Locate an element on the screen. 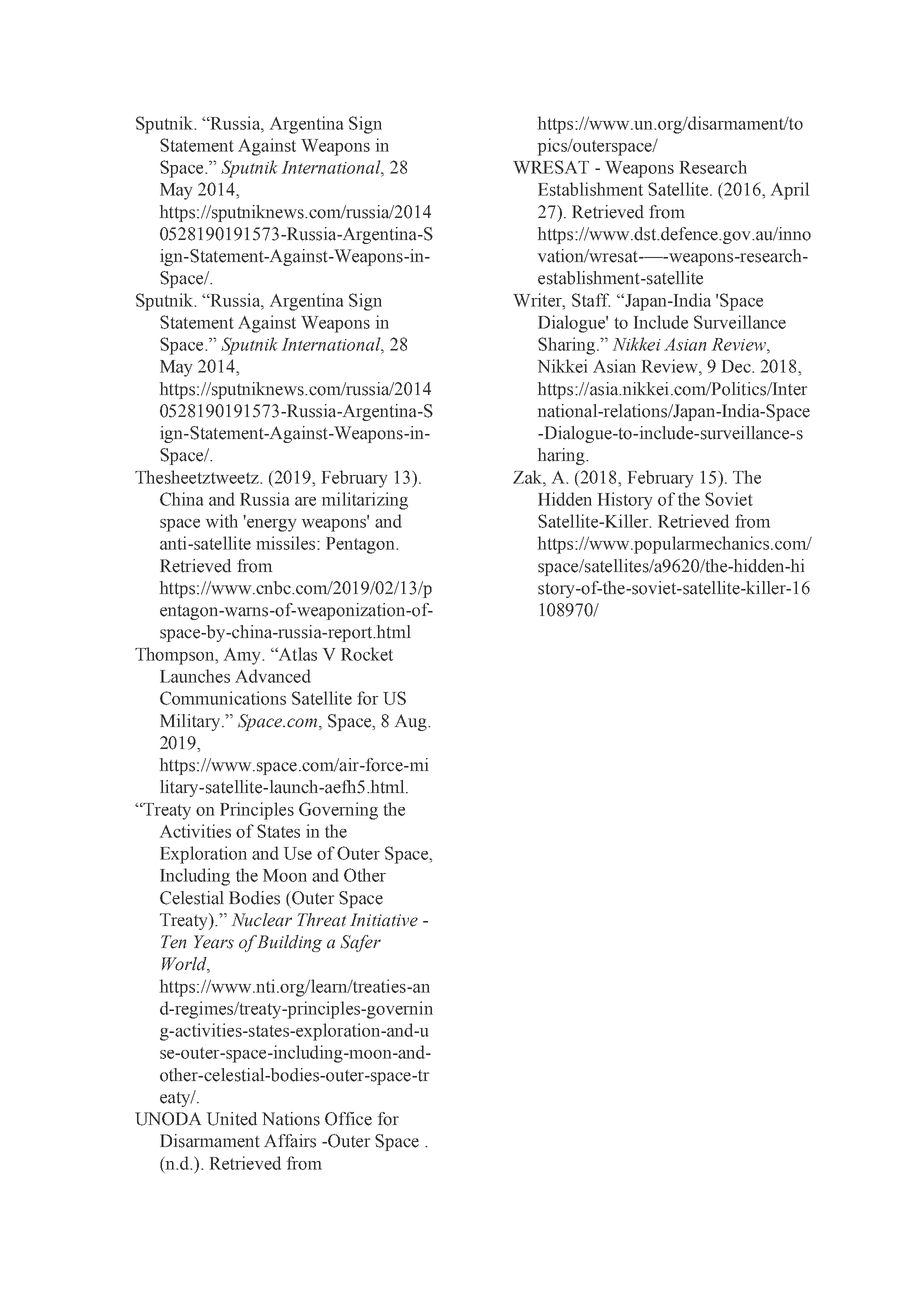  Use is located at coordinates (298, 853).
